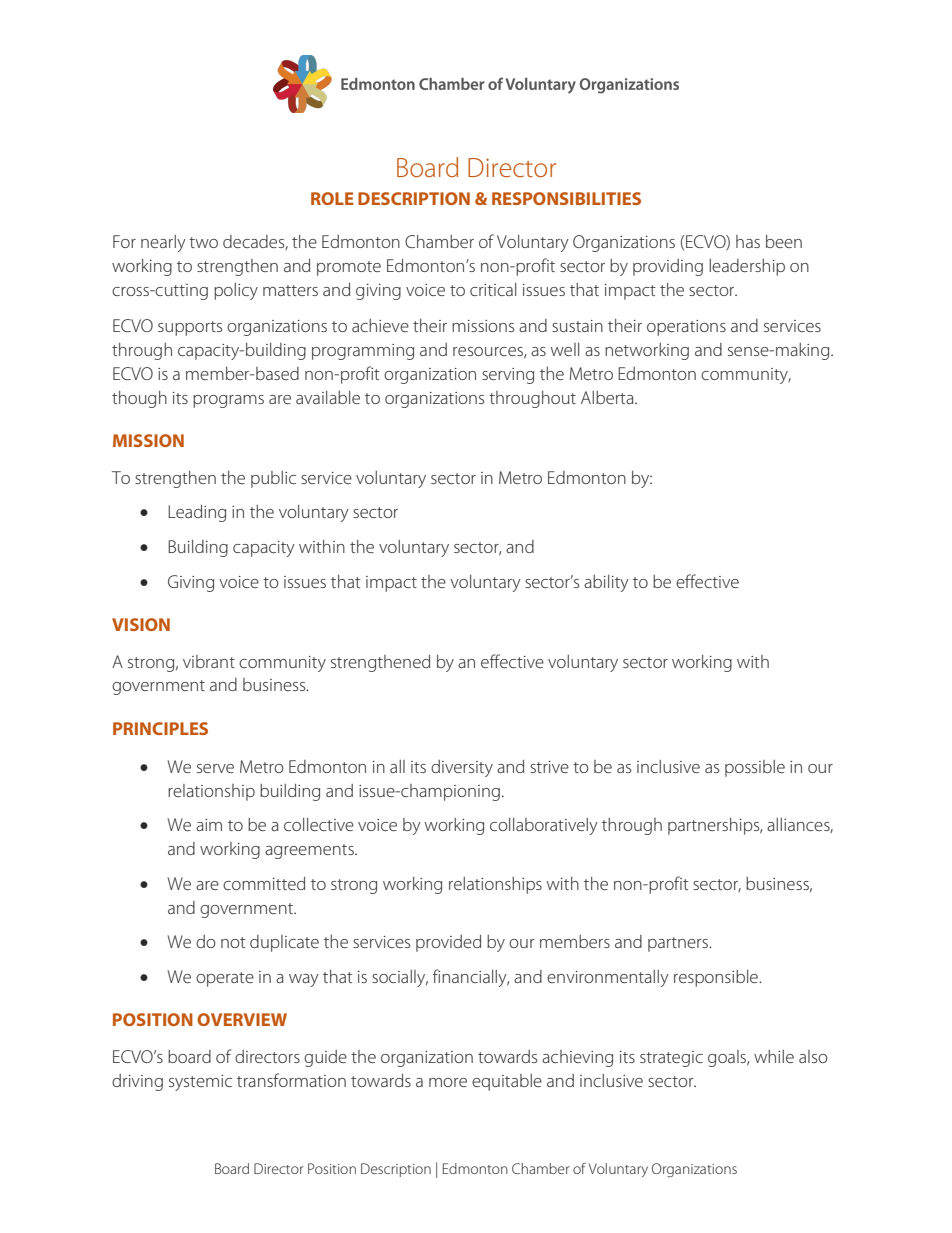 This page has height=1233, width=952. I want to click on possible, so click(755, 768).
